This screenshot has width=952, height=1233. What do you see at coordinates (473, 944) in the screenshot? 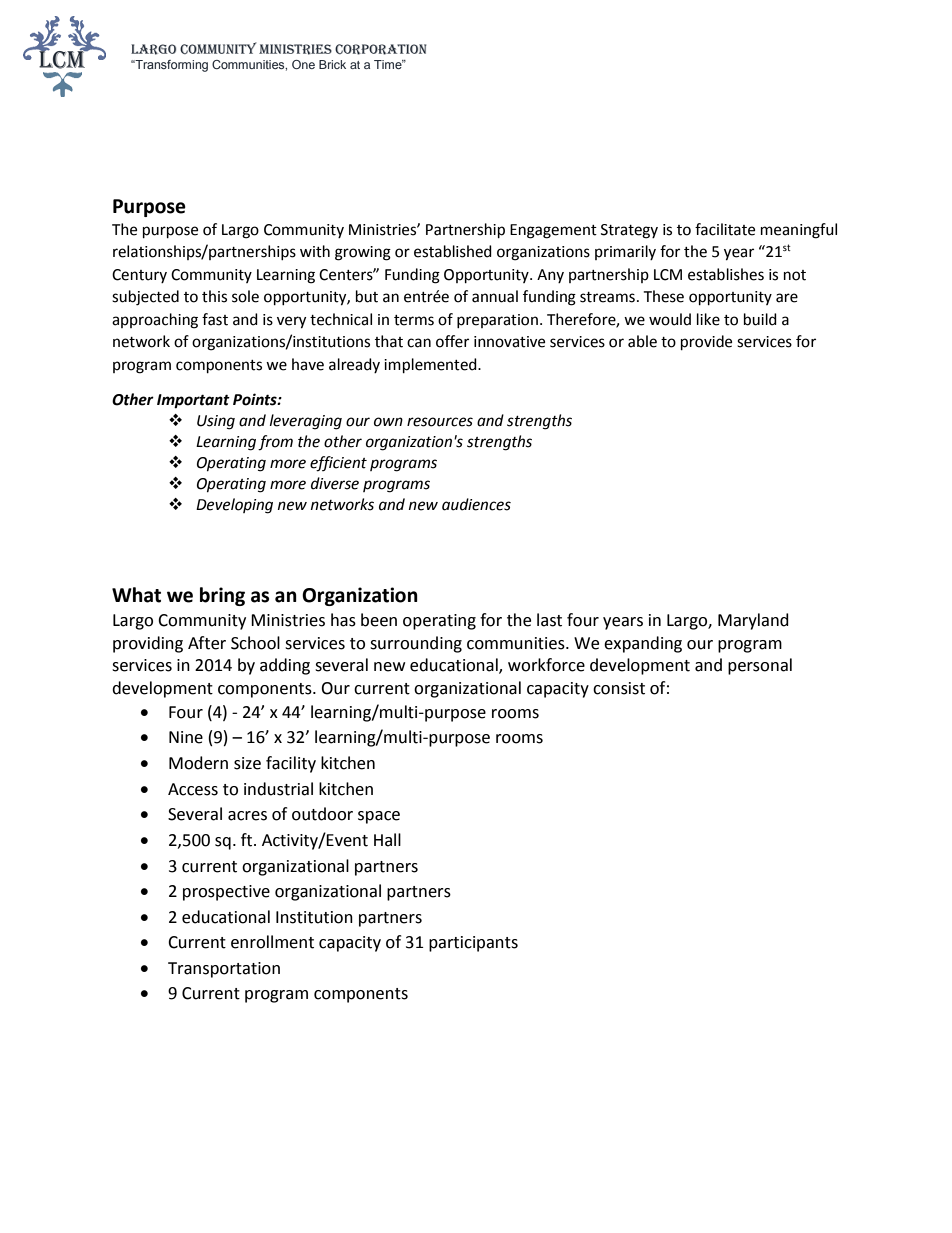
I see `participants` at bounding box center [473, 944].
